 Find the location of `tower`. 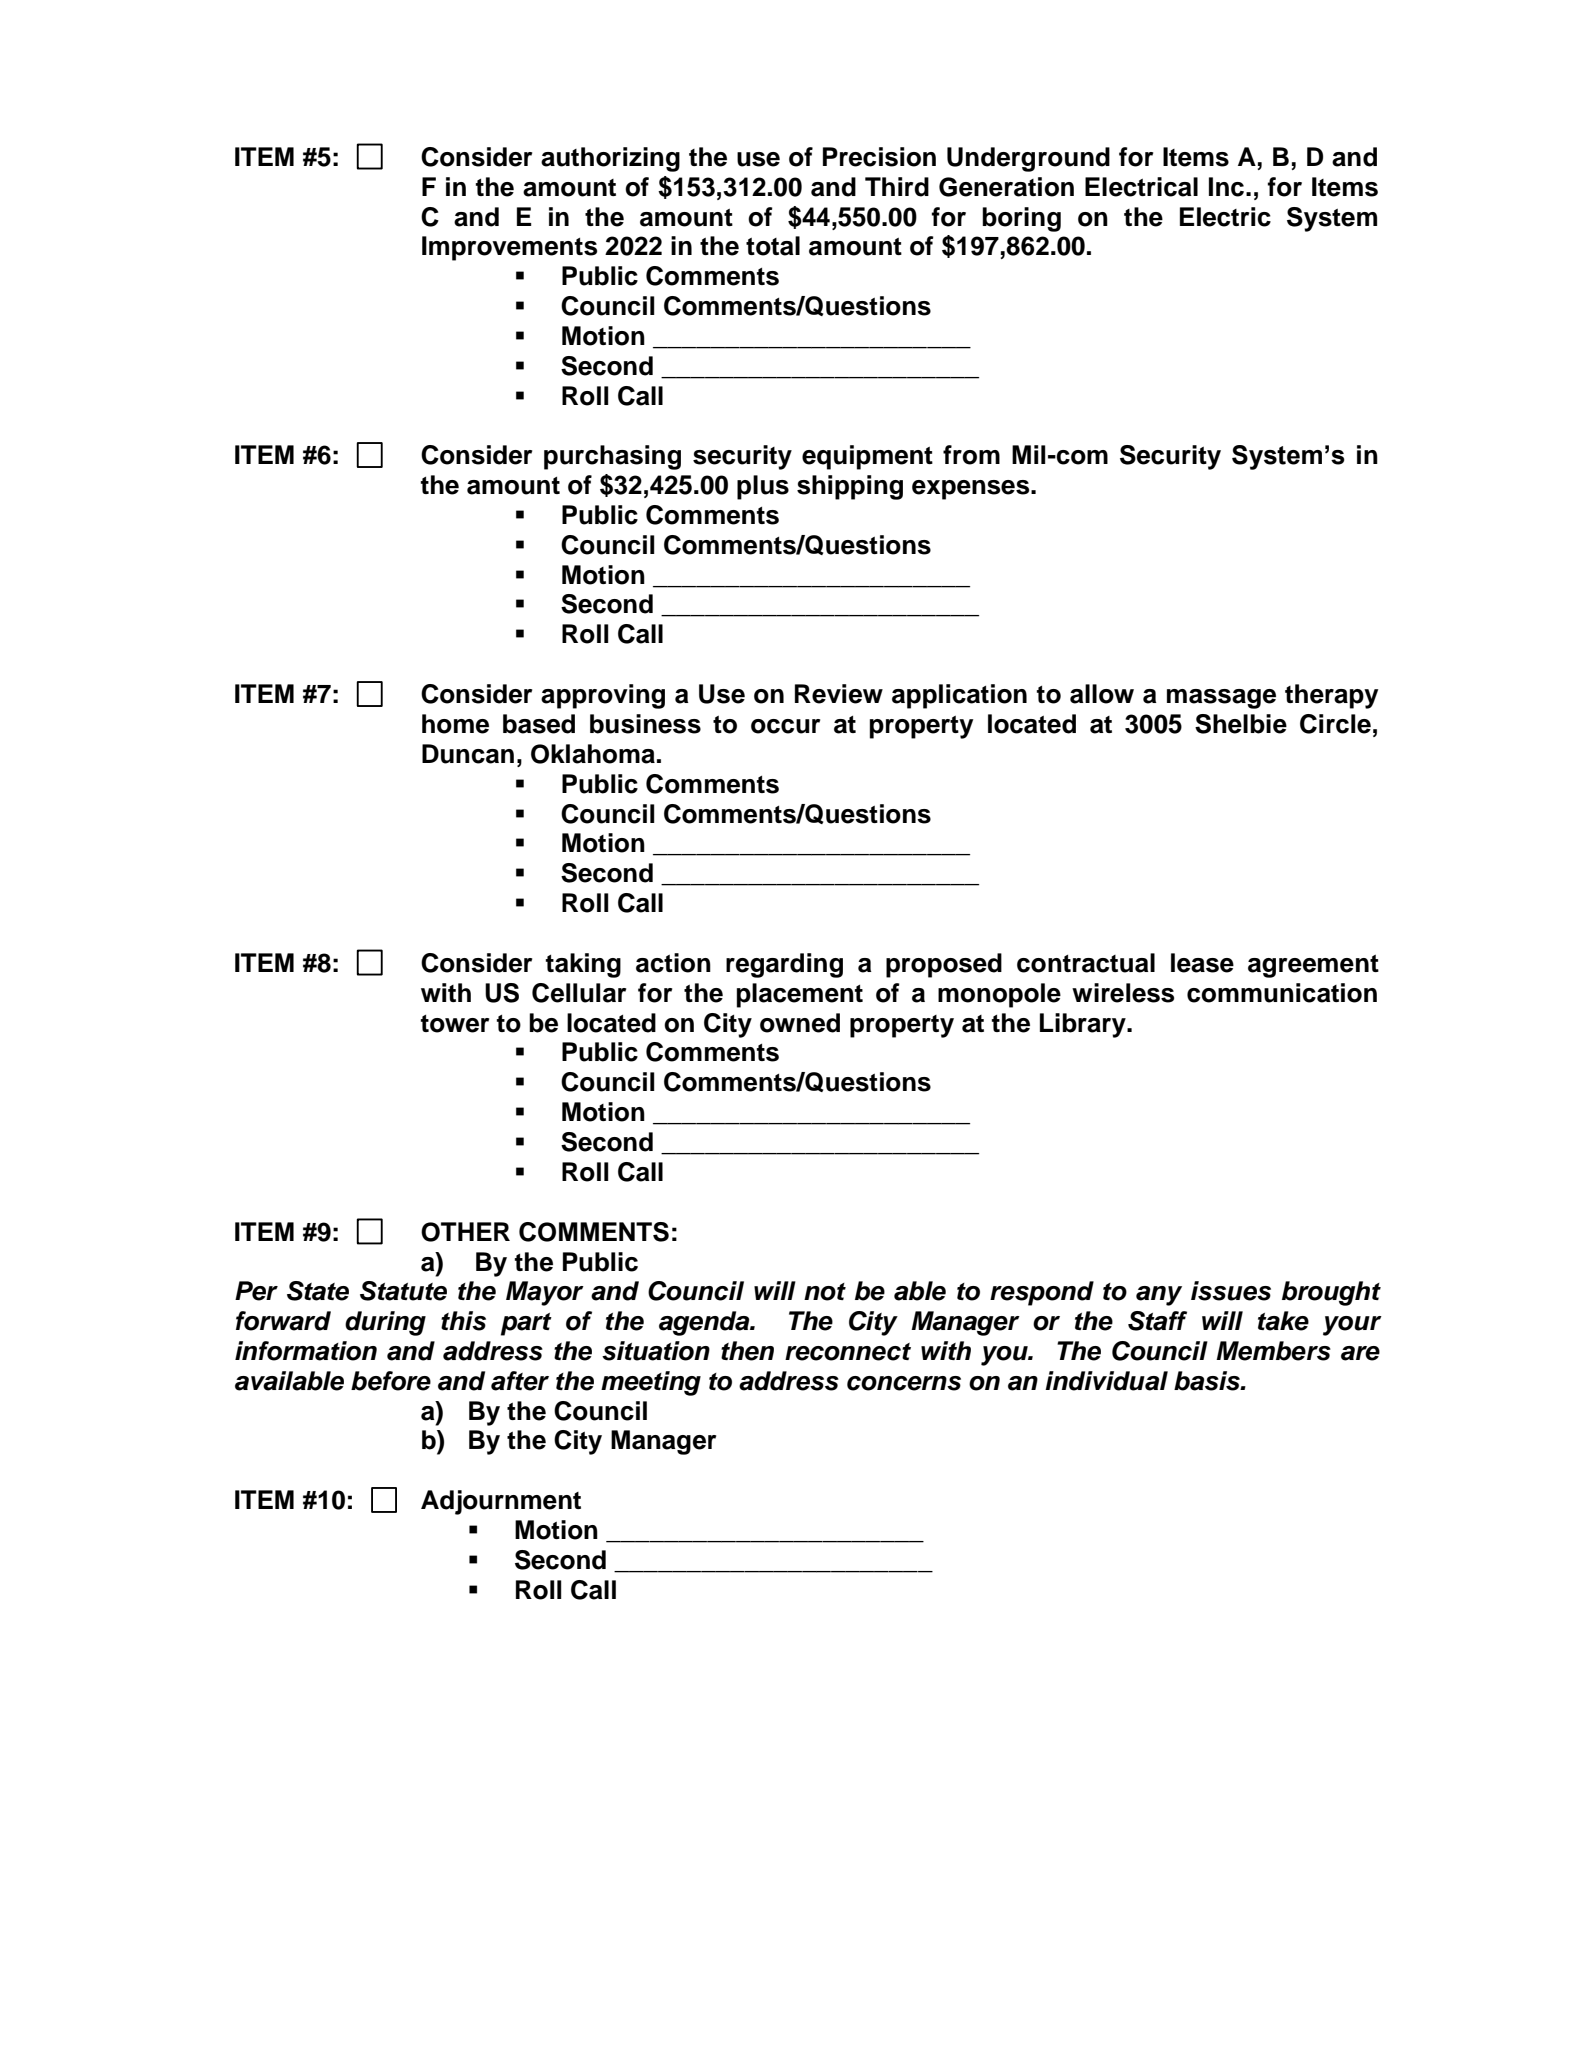

tower is located at coordinates (455, 1024).
